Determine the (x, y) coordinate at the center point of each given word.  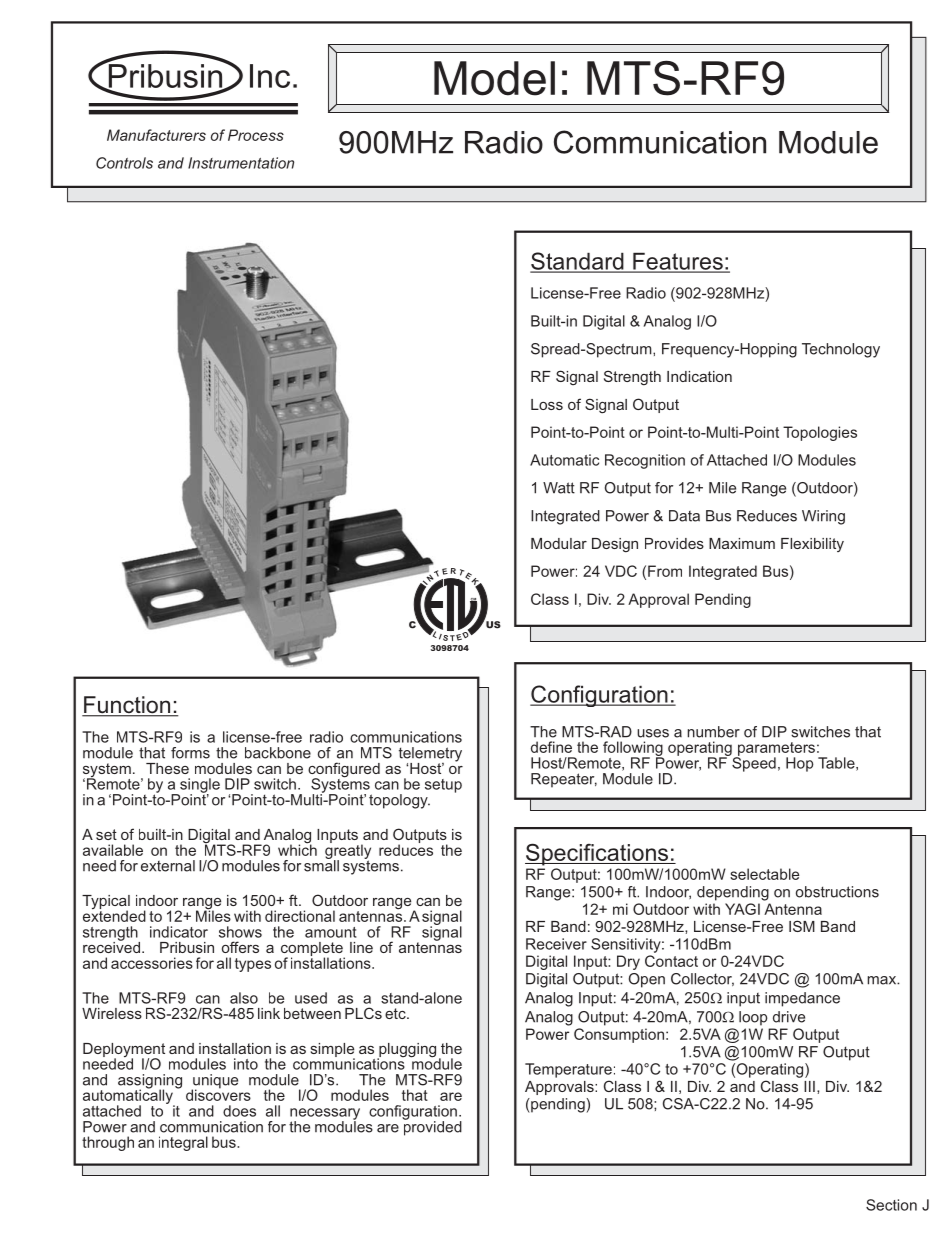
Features (678, 262)
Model (494, 78)
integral (183, 1143)
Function (127, 706)
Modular (559, 543)
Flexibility (812, 545)
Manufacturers (156, 135)
